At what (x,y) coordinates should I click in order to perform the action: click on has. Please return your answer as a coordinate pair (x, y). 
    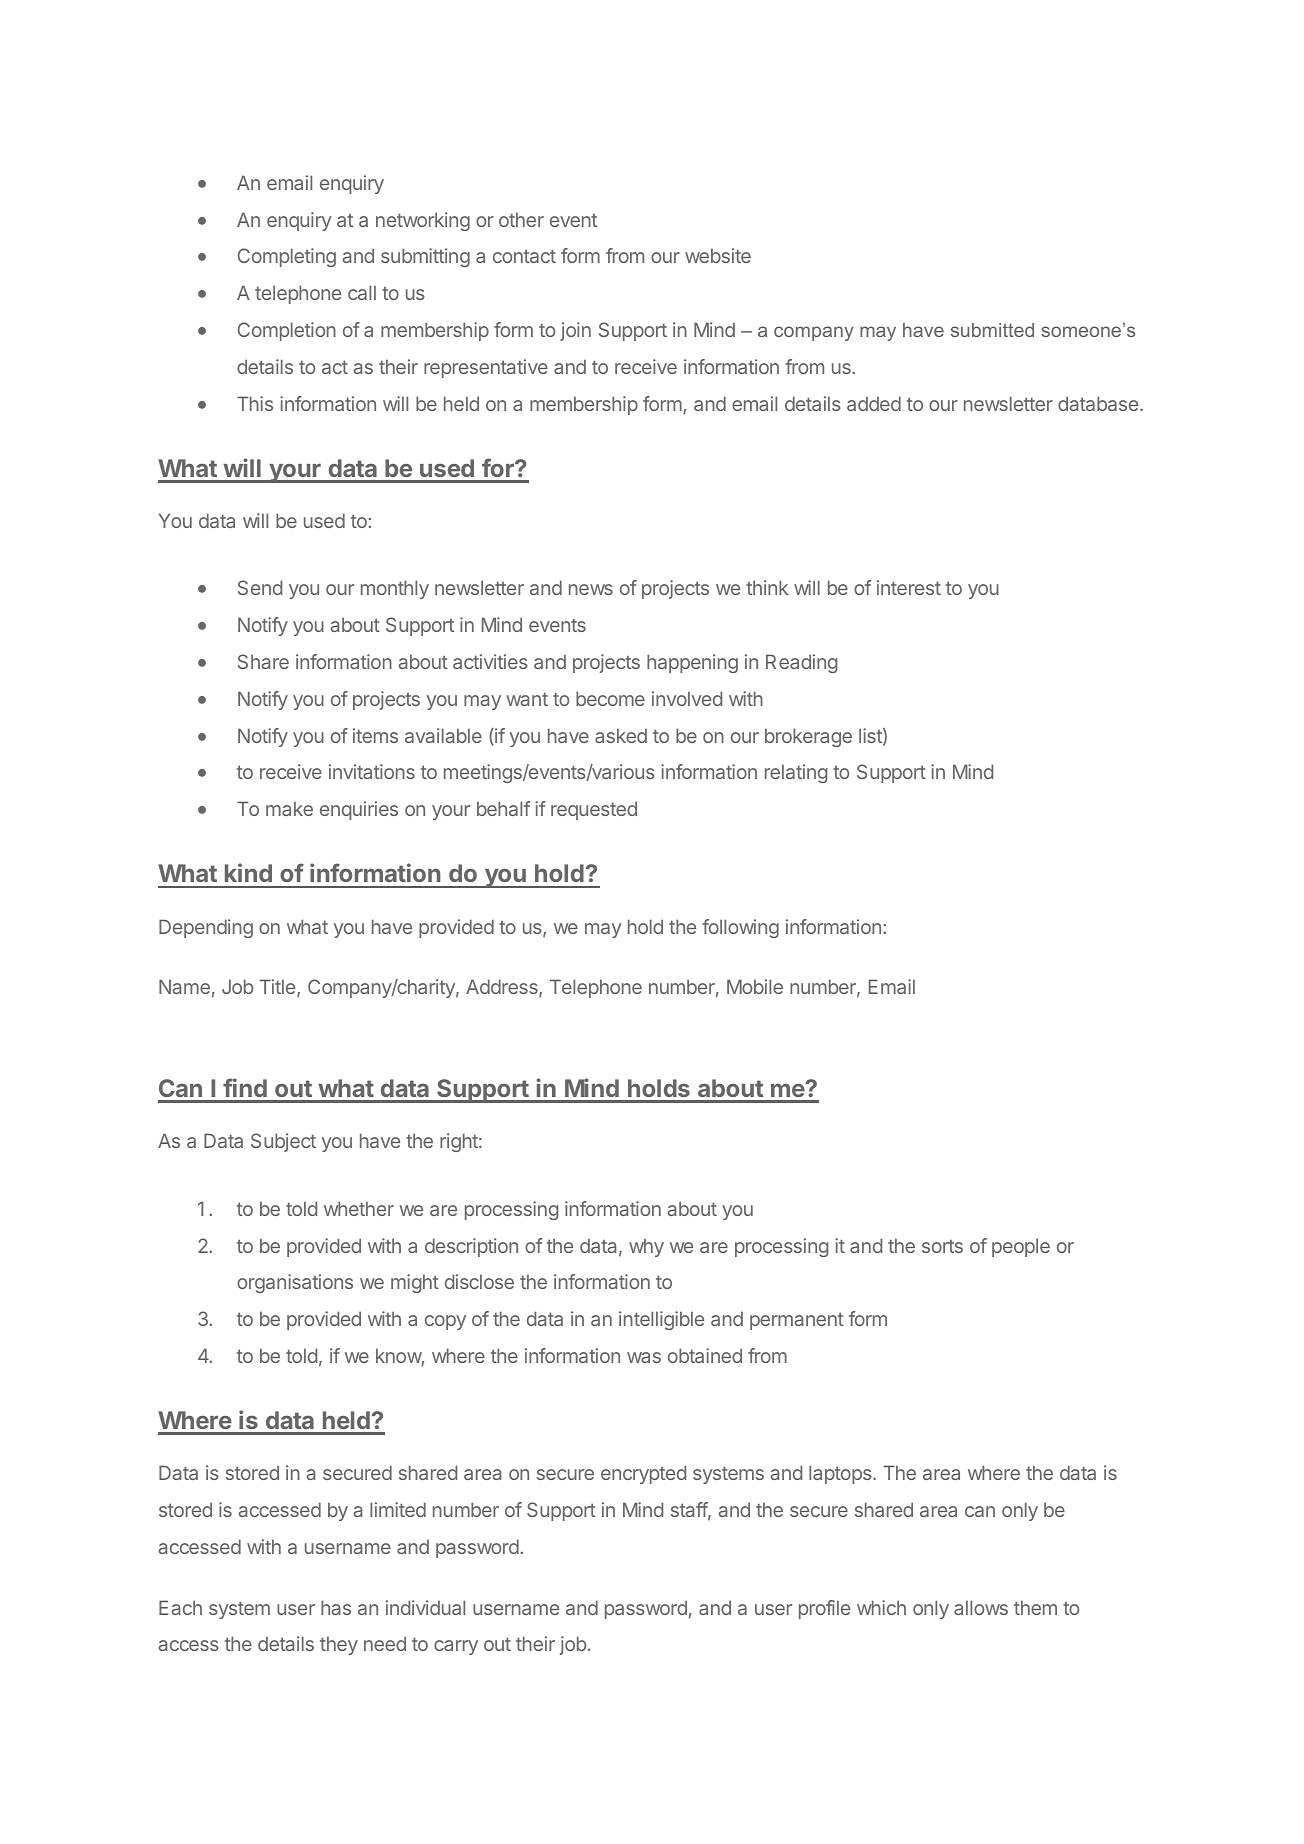
    Looking at the image, I should click on (336, 1607).
